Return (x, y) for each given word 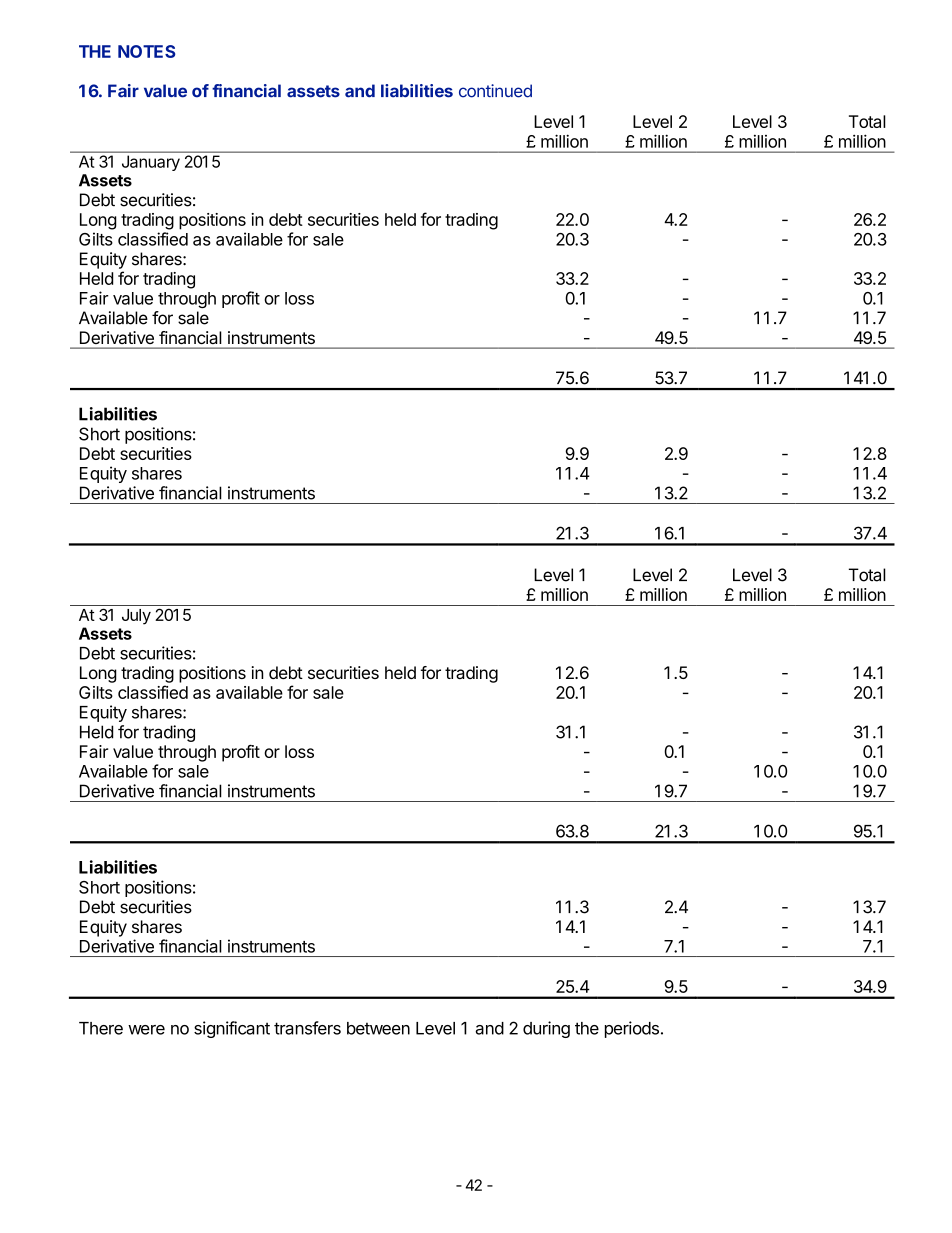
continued (495, 91)
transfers (307, 1028)
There (101, 1028)
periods (632, 1029)
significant (232, 1029)
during (546, 1029)
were (146, 1030)
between (378, 1028)
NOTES (146, 51)
